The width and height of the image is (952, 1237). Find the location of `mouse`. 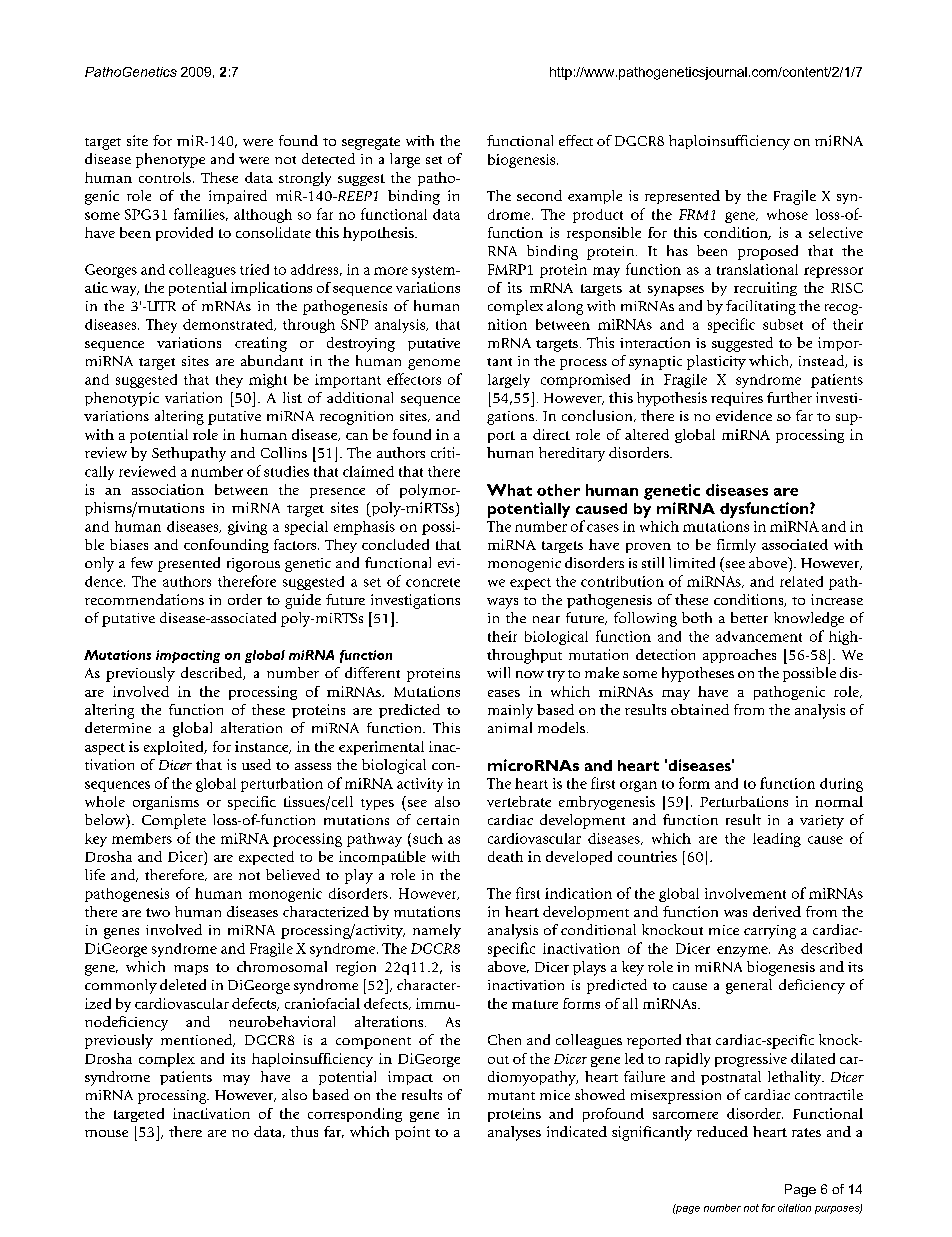

mouse is located at coordinates (106, 1133).
